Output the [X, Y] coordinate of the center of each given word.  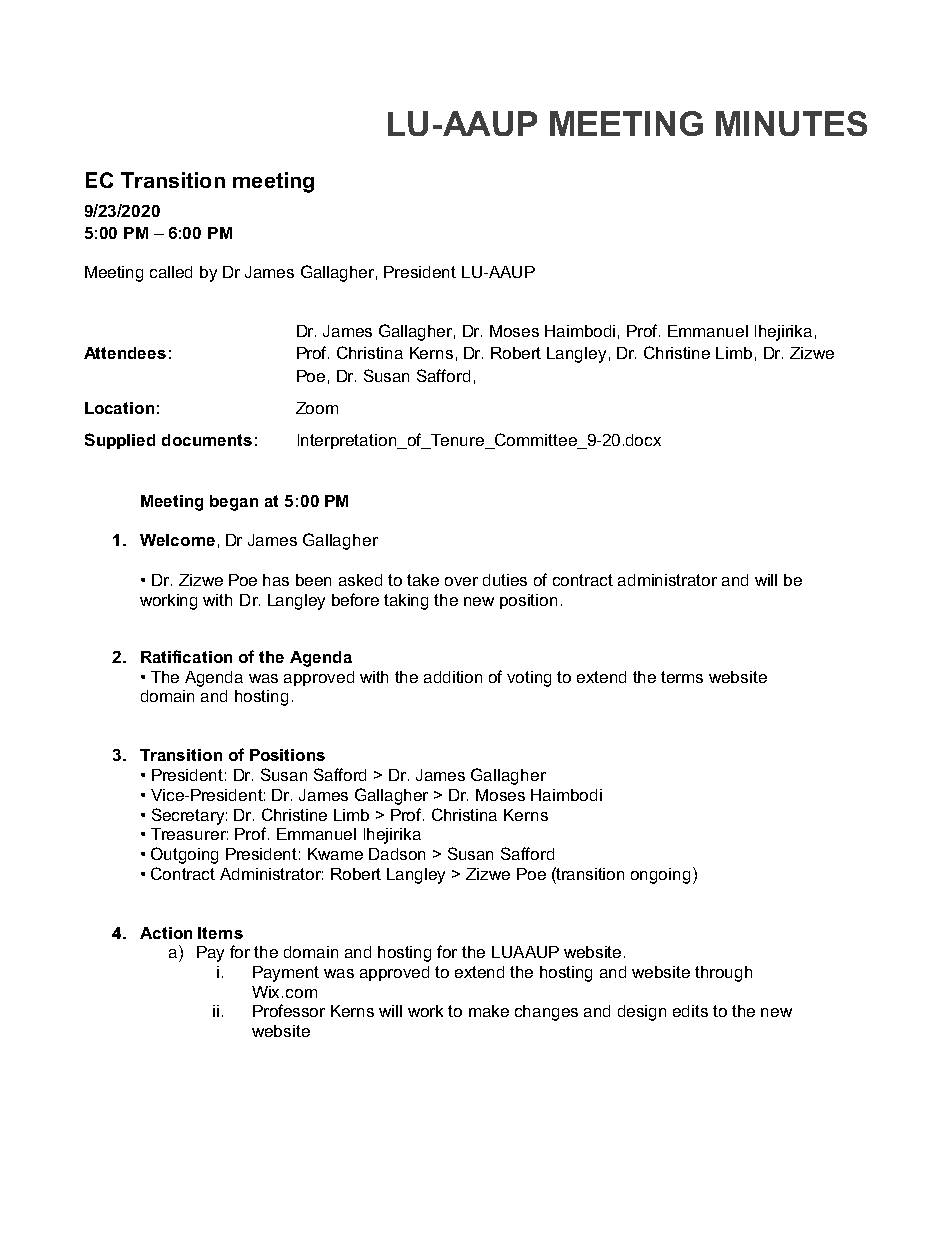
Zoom [317, 408]
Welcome [177, 540]
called [171, 272]
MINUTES [791, 123]
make [489, 1011]
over [461, 581]
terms [682, 677]
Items [220, 933]
